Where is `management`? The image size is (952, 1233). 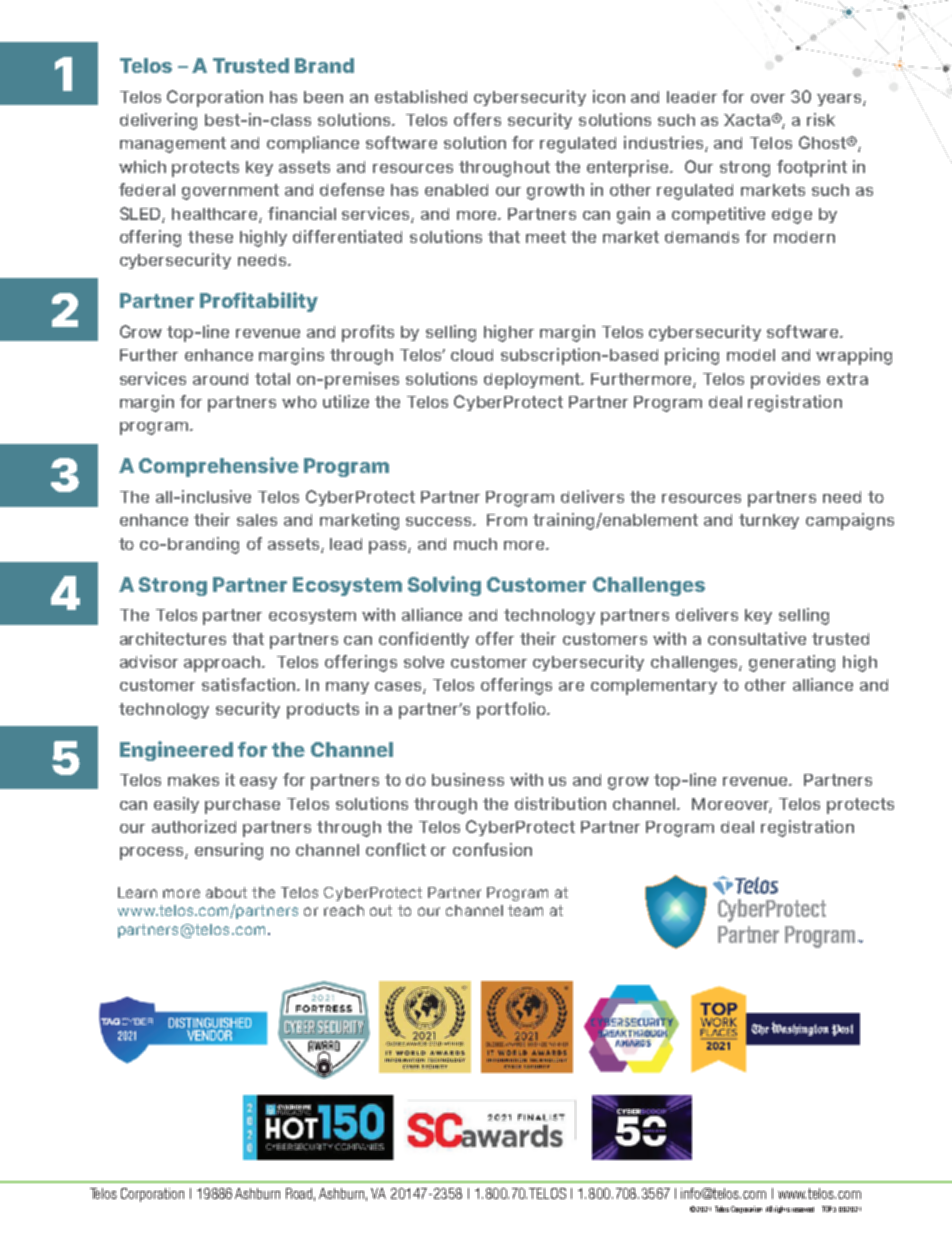 management is located at coordinates (173, 145).
